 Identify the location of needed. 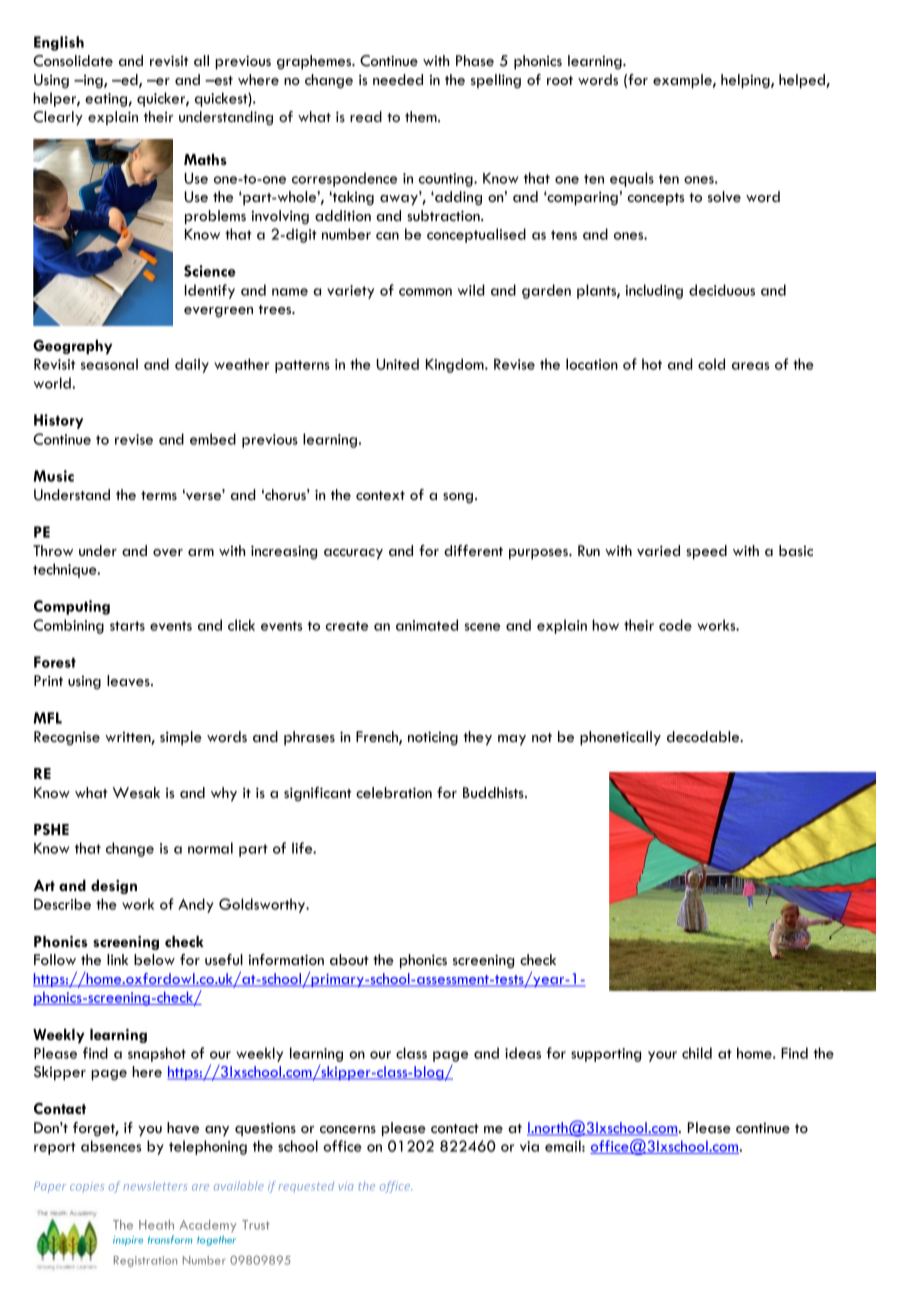
(398, 79).
